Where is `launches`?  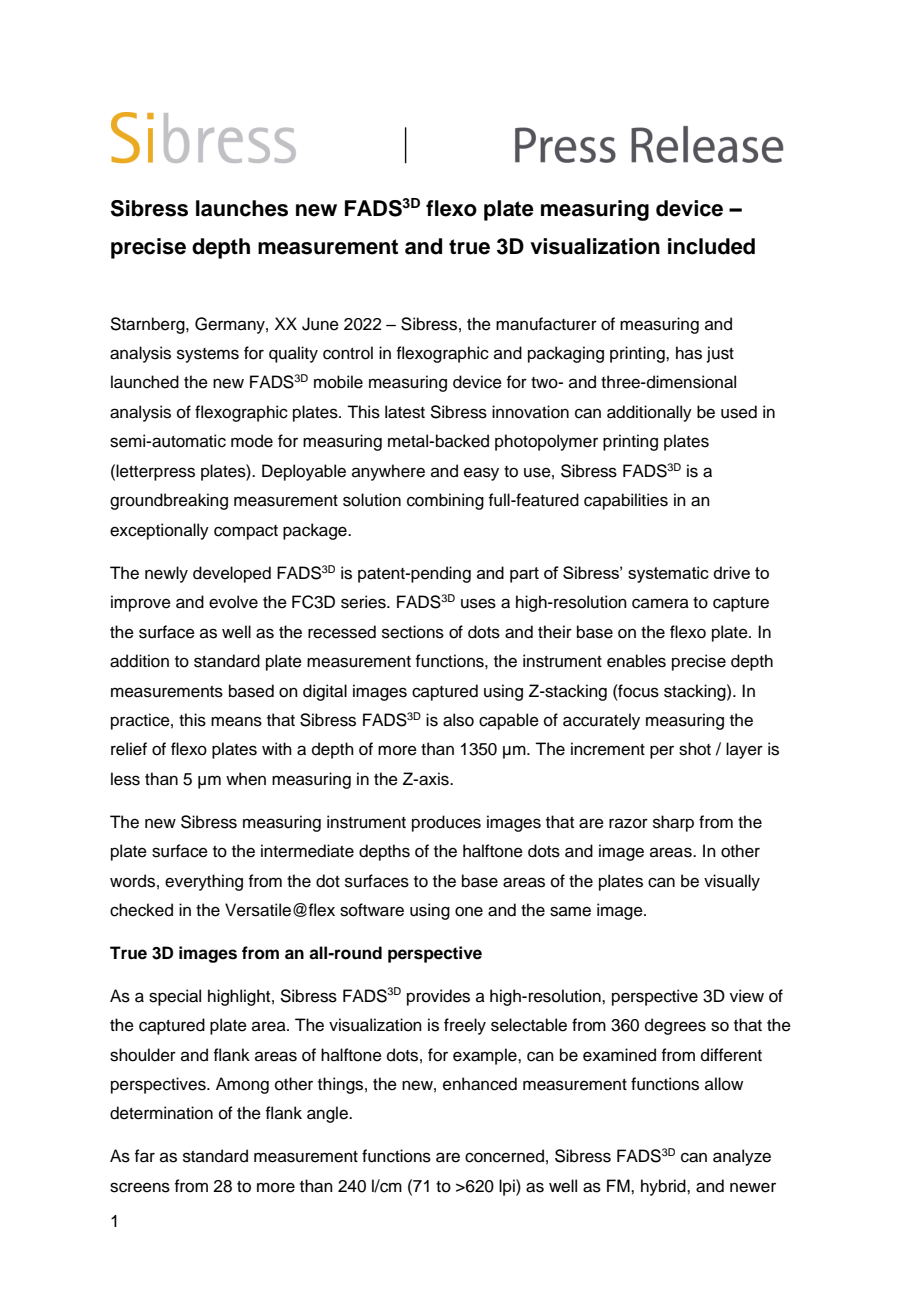 launches is located at coordinates (242, 208).
